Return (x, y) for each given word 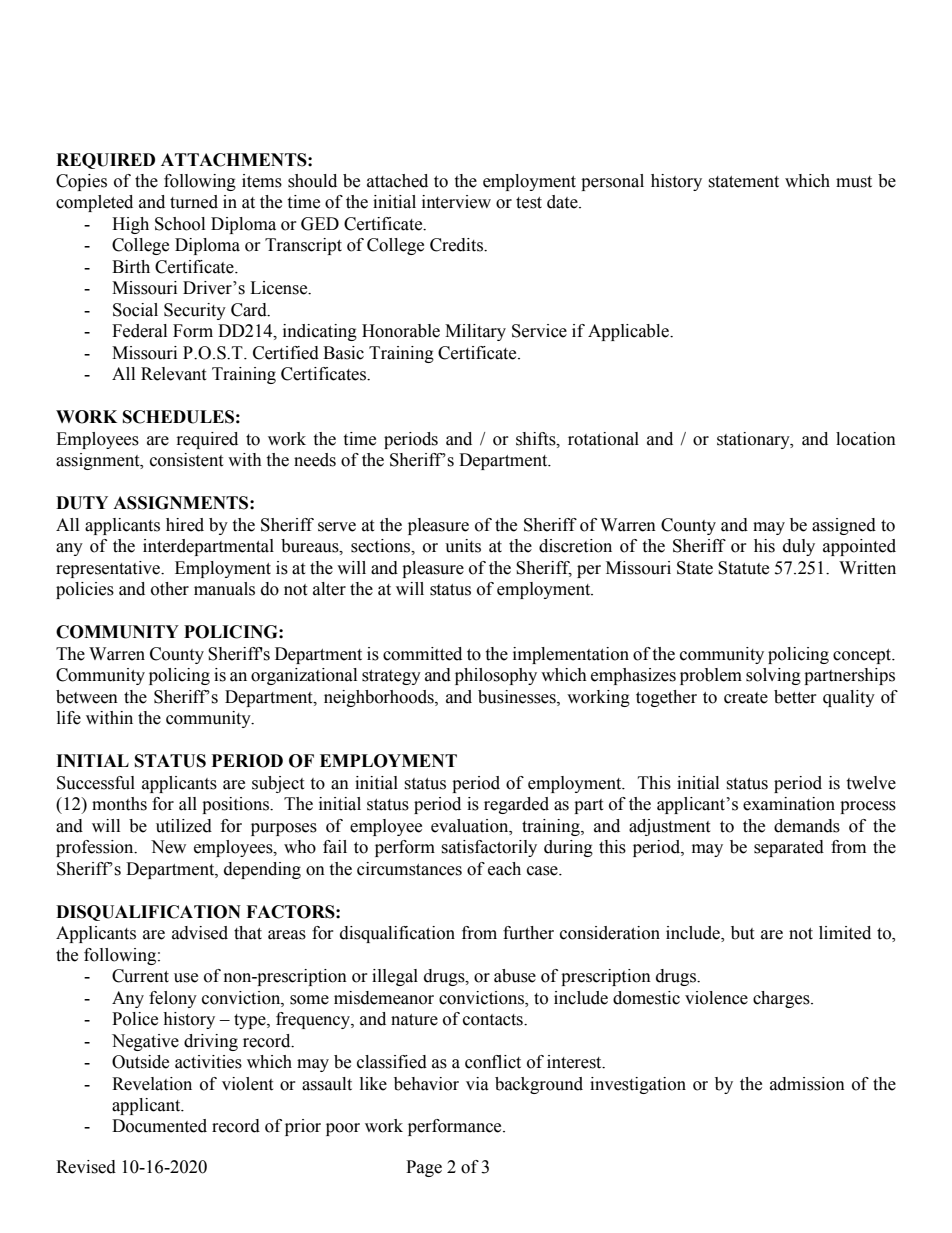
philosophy (496, 676)
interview (456, 202)
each (504, 869)
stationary (754, 440)
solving (773, 676)
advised (200, 933)
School (180, 224)
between (87, 697)
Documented (159, 1126)
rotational (603, 439)
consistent (186, 460)
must (854, 182)
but (742, 933)
